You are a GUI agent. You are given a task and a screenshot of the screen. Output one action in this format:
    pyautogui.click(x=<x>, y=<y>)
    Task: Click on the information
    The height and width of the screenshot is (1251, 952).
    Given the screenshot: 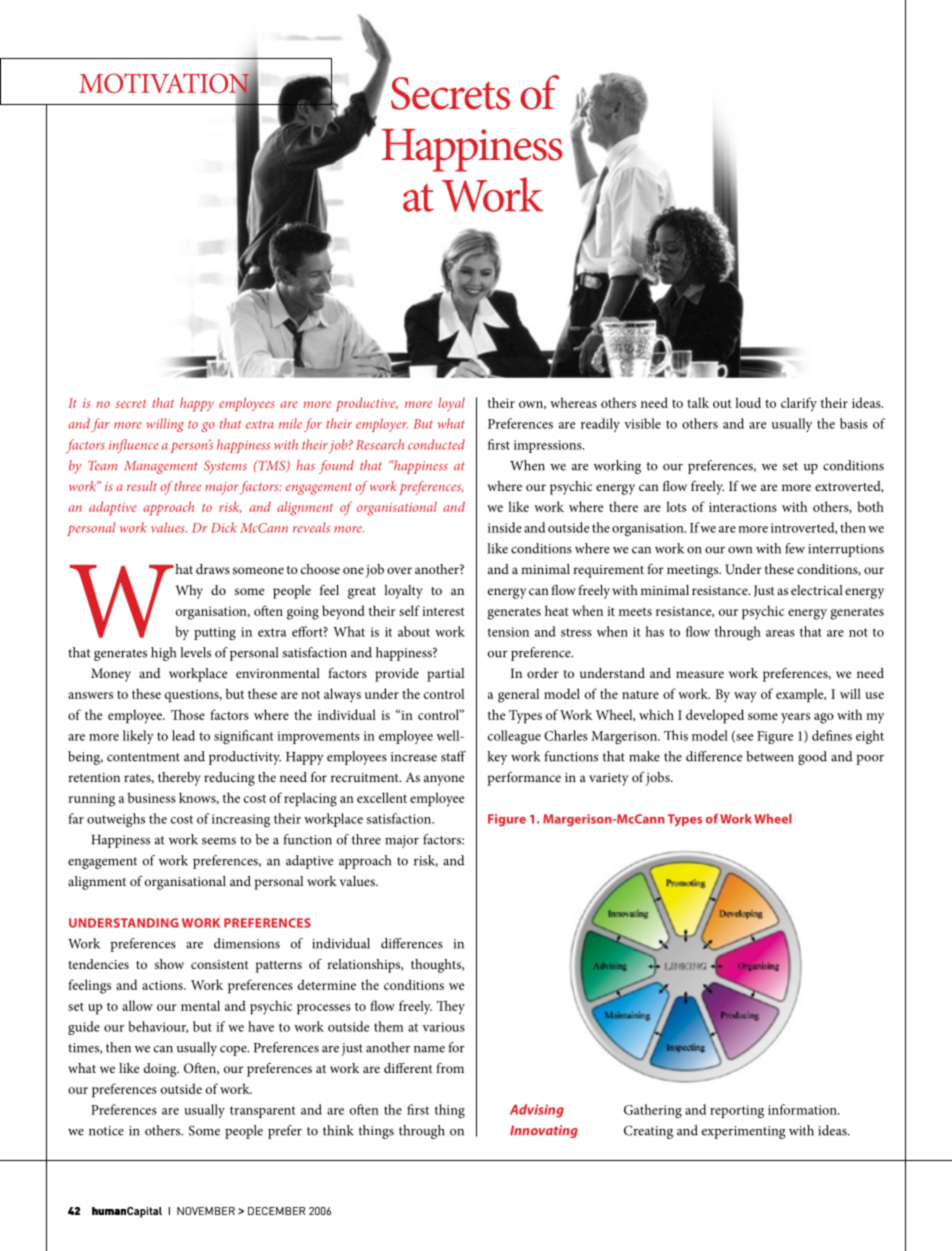 What is the action you would take?
    pyautogui.click(x=803, y=1109)
